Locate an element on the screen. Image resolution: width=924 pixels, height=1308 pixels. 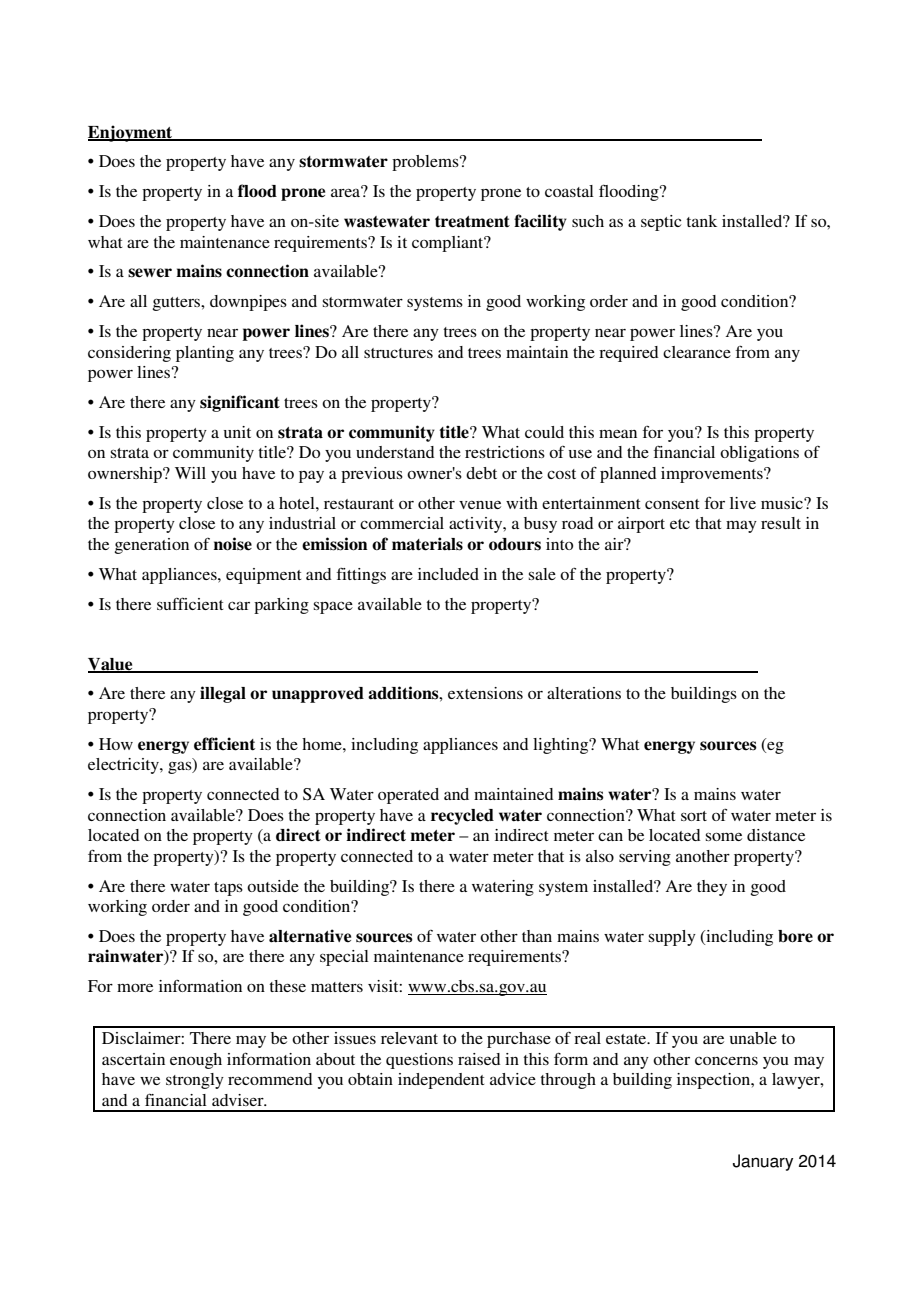
adviser is located at coordinates (239, 1100).
